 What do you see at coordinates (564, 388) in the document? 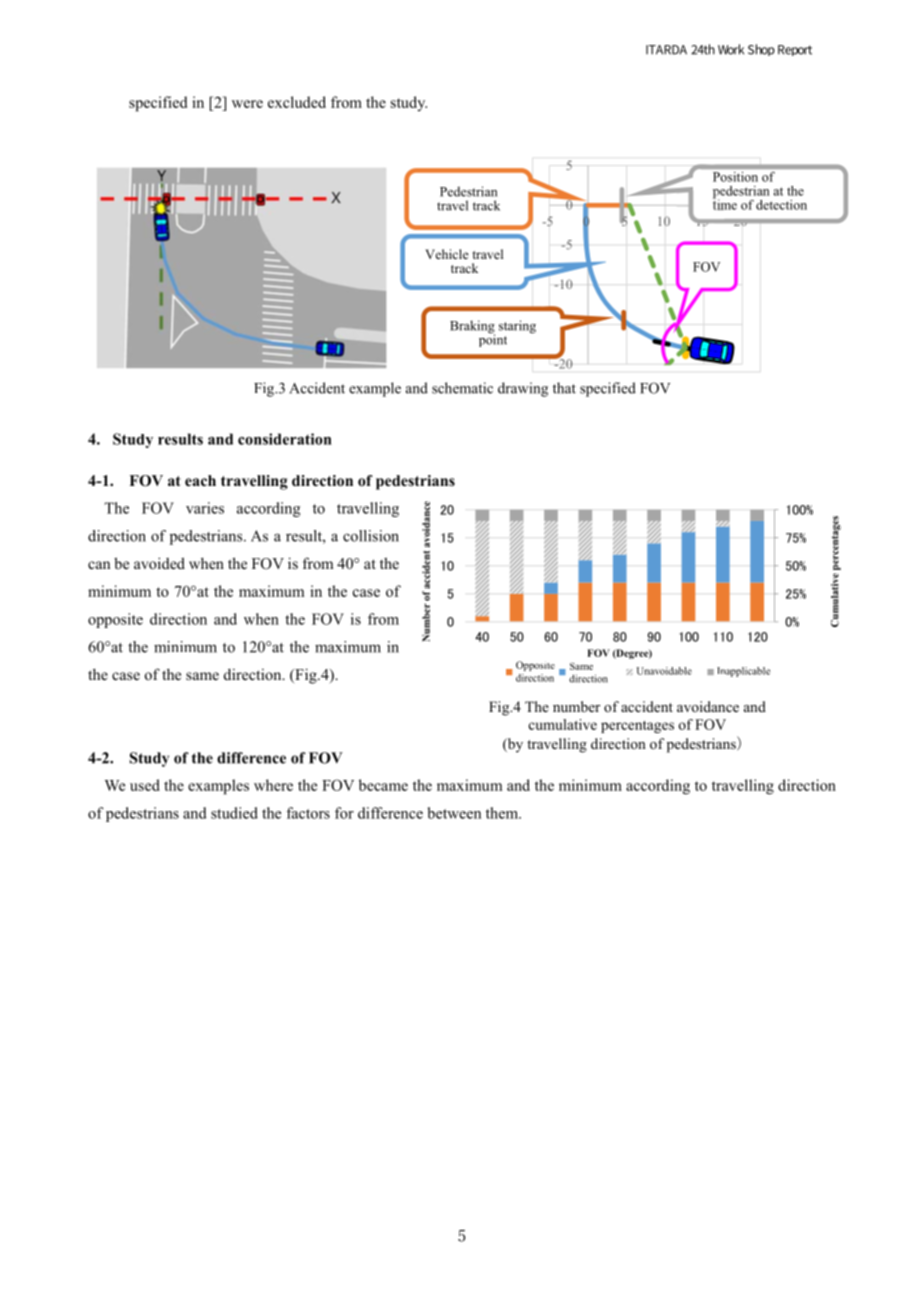
I see `that` at bounding box center [564, 388].
